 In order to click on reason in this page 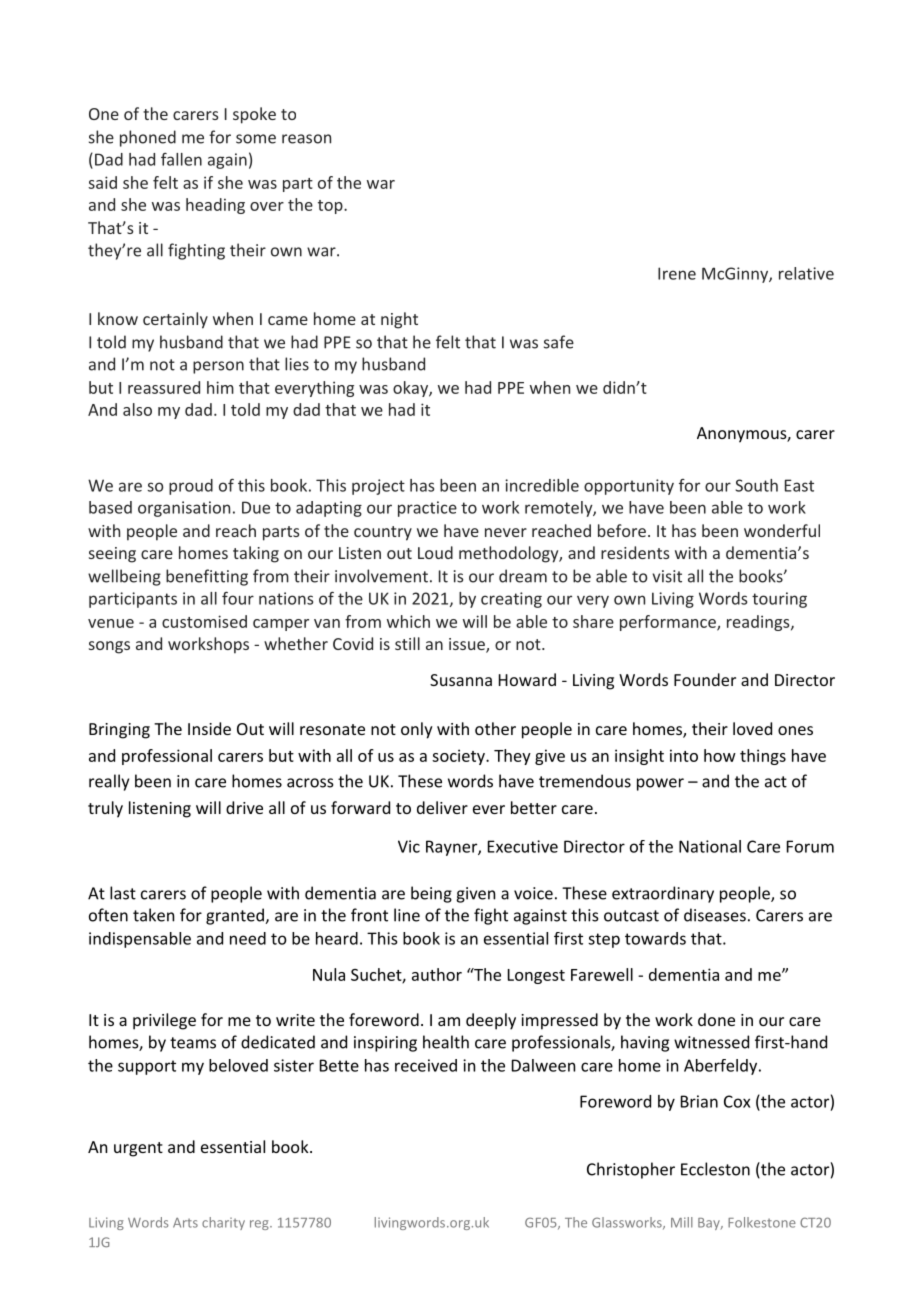, I will do `click(306, 139)`.
